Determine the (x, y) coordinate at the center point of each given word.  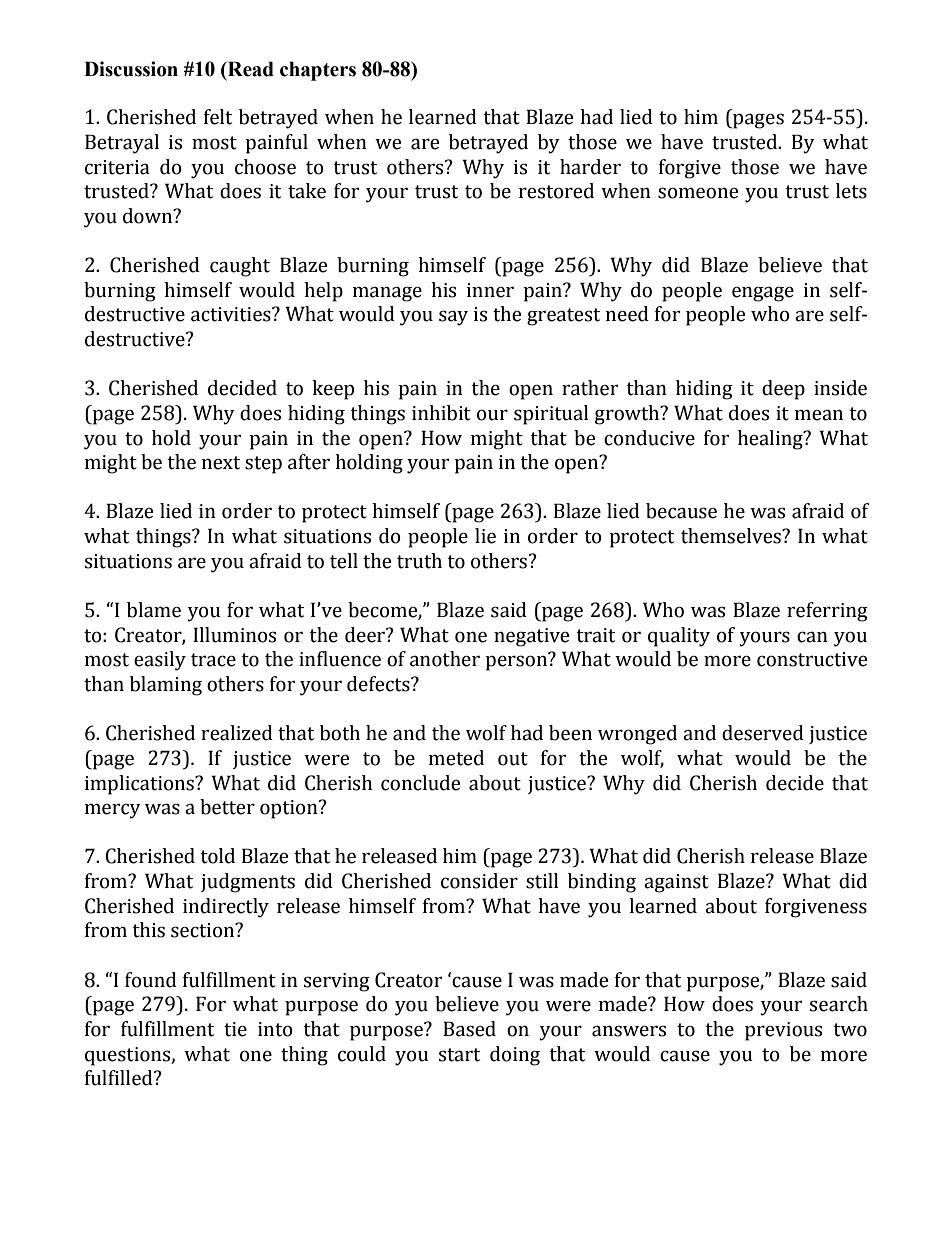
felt (218, 117)
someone (698, 193)
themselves (732, 536)
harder (590, 167)
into (275, 1029)
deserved (763, 733)
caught (240, 267)
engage (763, 294)
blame (154, 610)
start (459, 1055)
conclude (420, 783)
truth (419, 561)
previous (783, 1031)
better (227, 807)
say (453, 318)
